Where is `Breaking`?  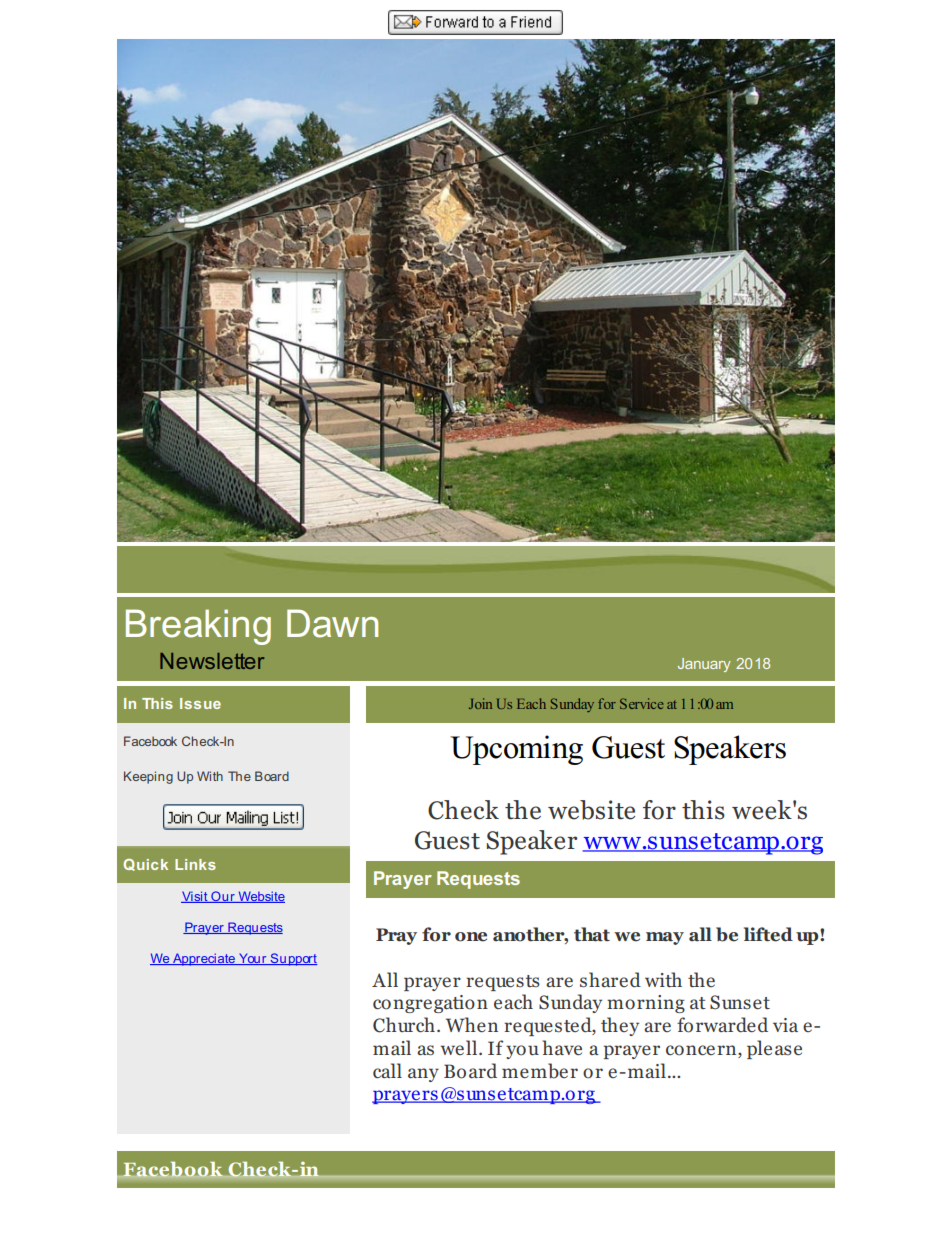
Breaking is located at coordinates (198, 627).
